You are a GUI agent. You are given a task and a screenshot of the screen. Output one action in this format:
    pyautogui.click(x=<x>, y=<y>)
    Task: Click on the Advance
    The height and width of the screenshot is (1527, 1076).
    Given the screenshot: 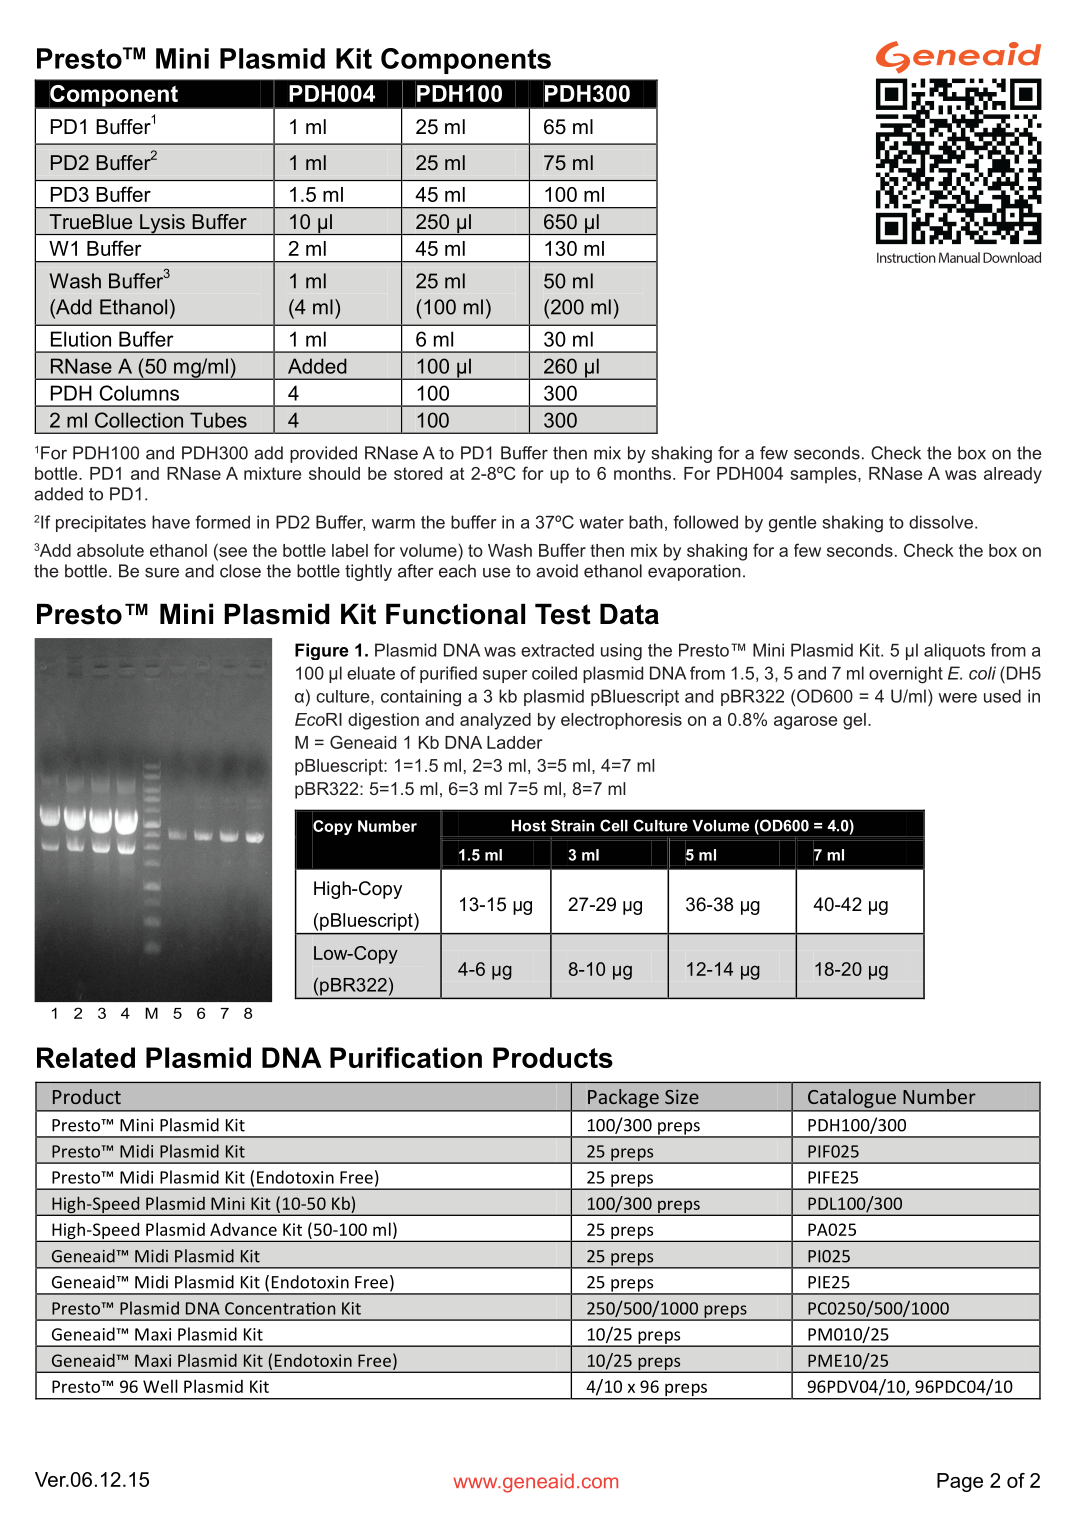 What is the action you would take?
    pyautogui.click(x=243, y=1229)
